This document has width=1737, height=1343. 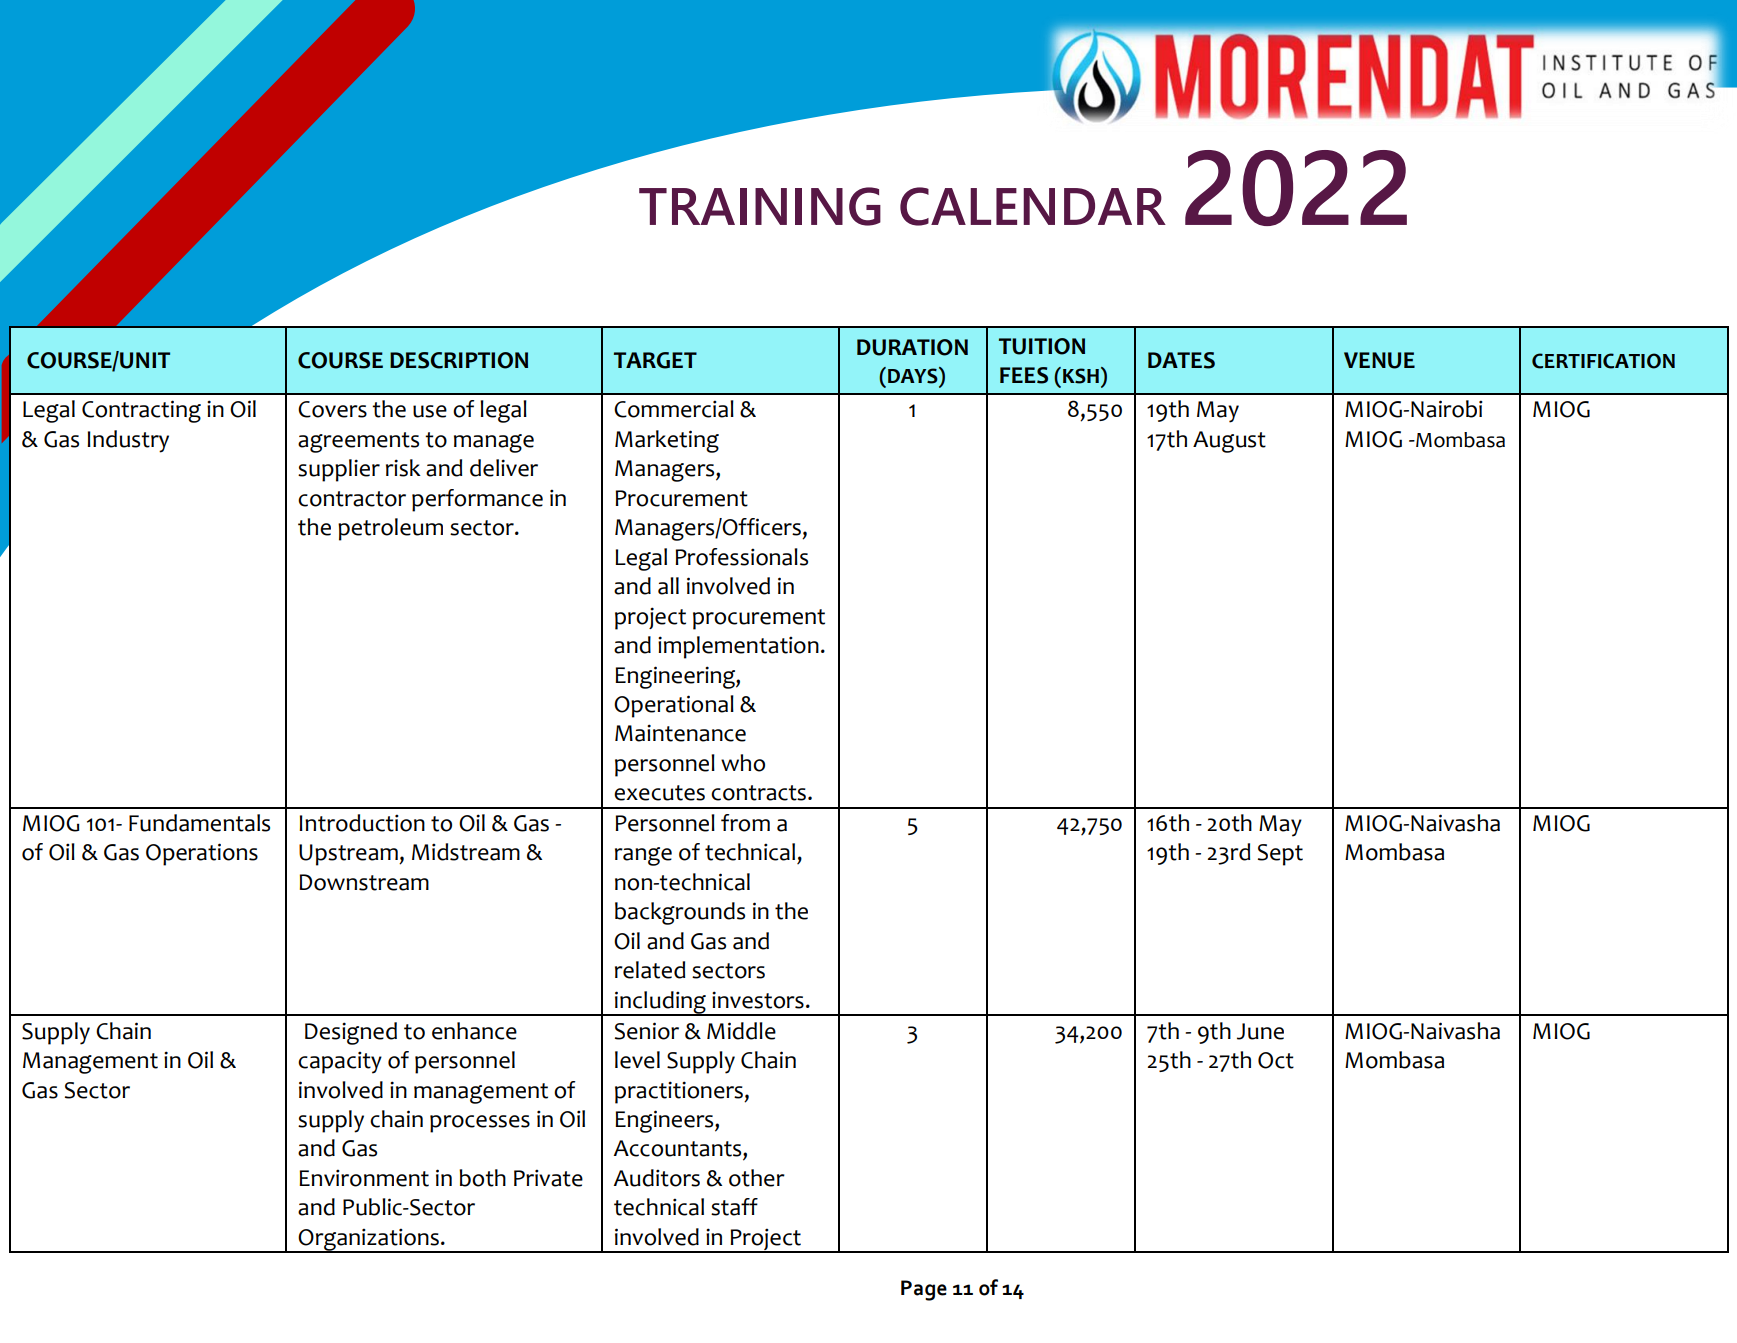 What do you see at coordinates (743, 763) in the document?
I see `who` at bounding box center [743, 763].
